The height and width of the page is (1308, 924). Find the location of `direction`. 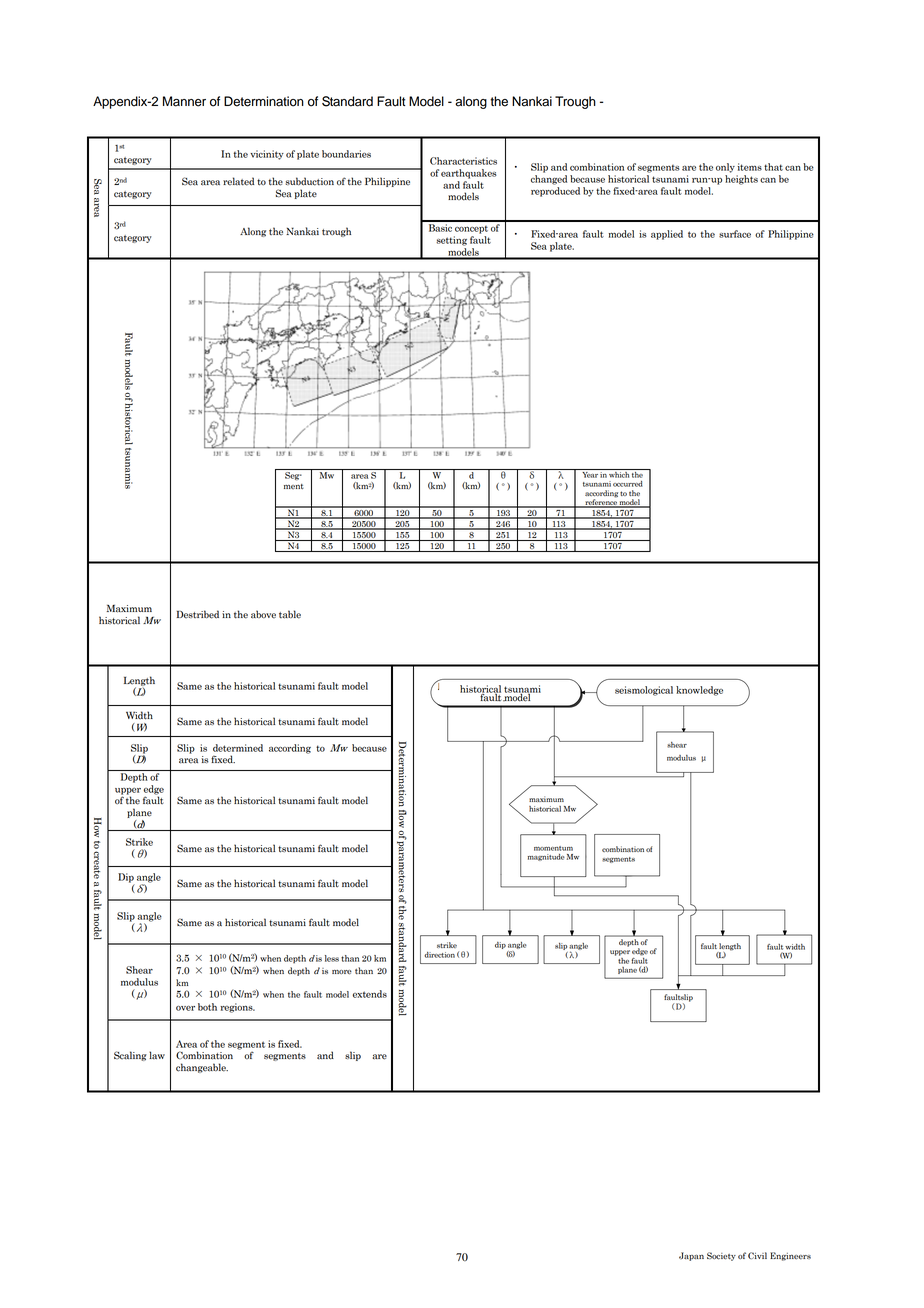

direction is located at coordinates (439, 955).
